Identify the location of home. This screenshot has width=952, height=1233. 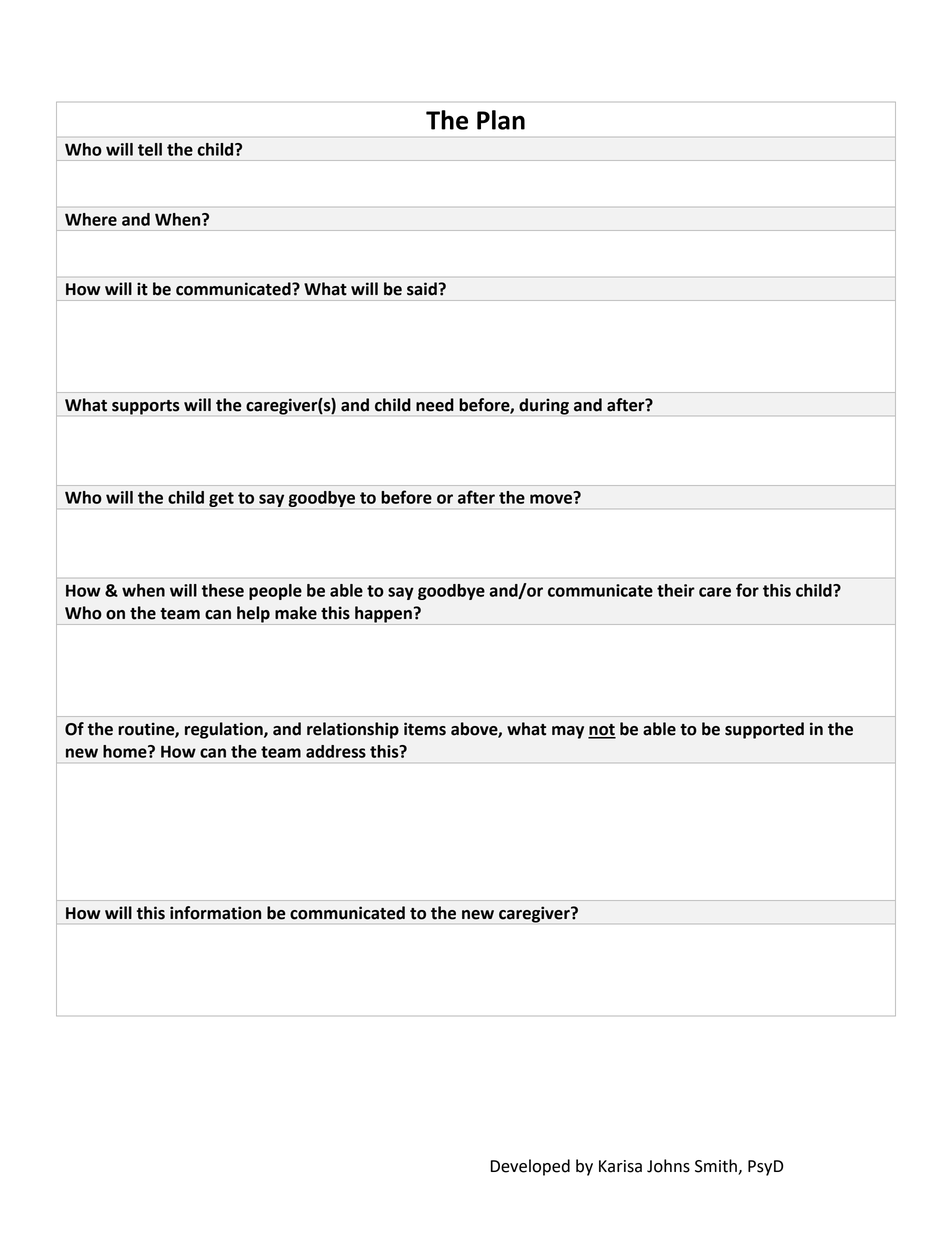
(126, 751).
